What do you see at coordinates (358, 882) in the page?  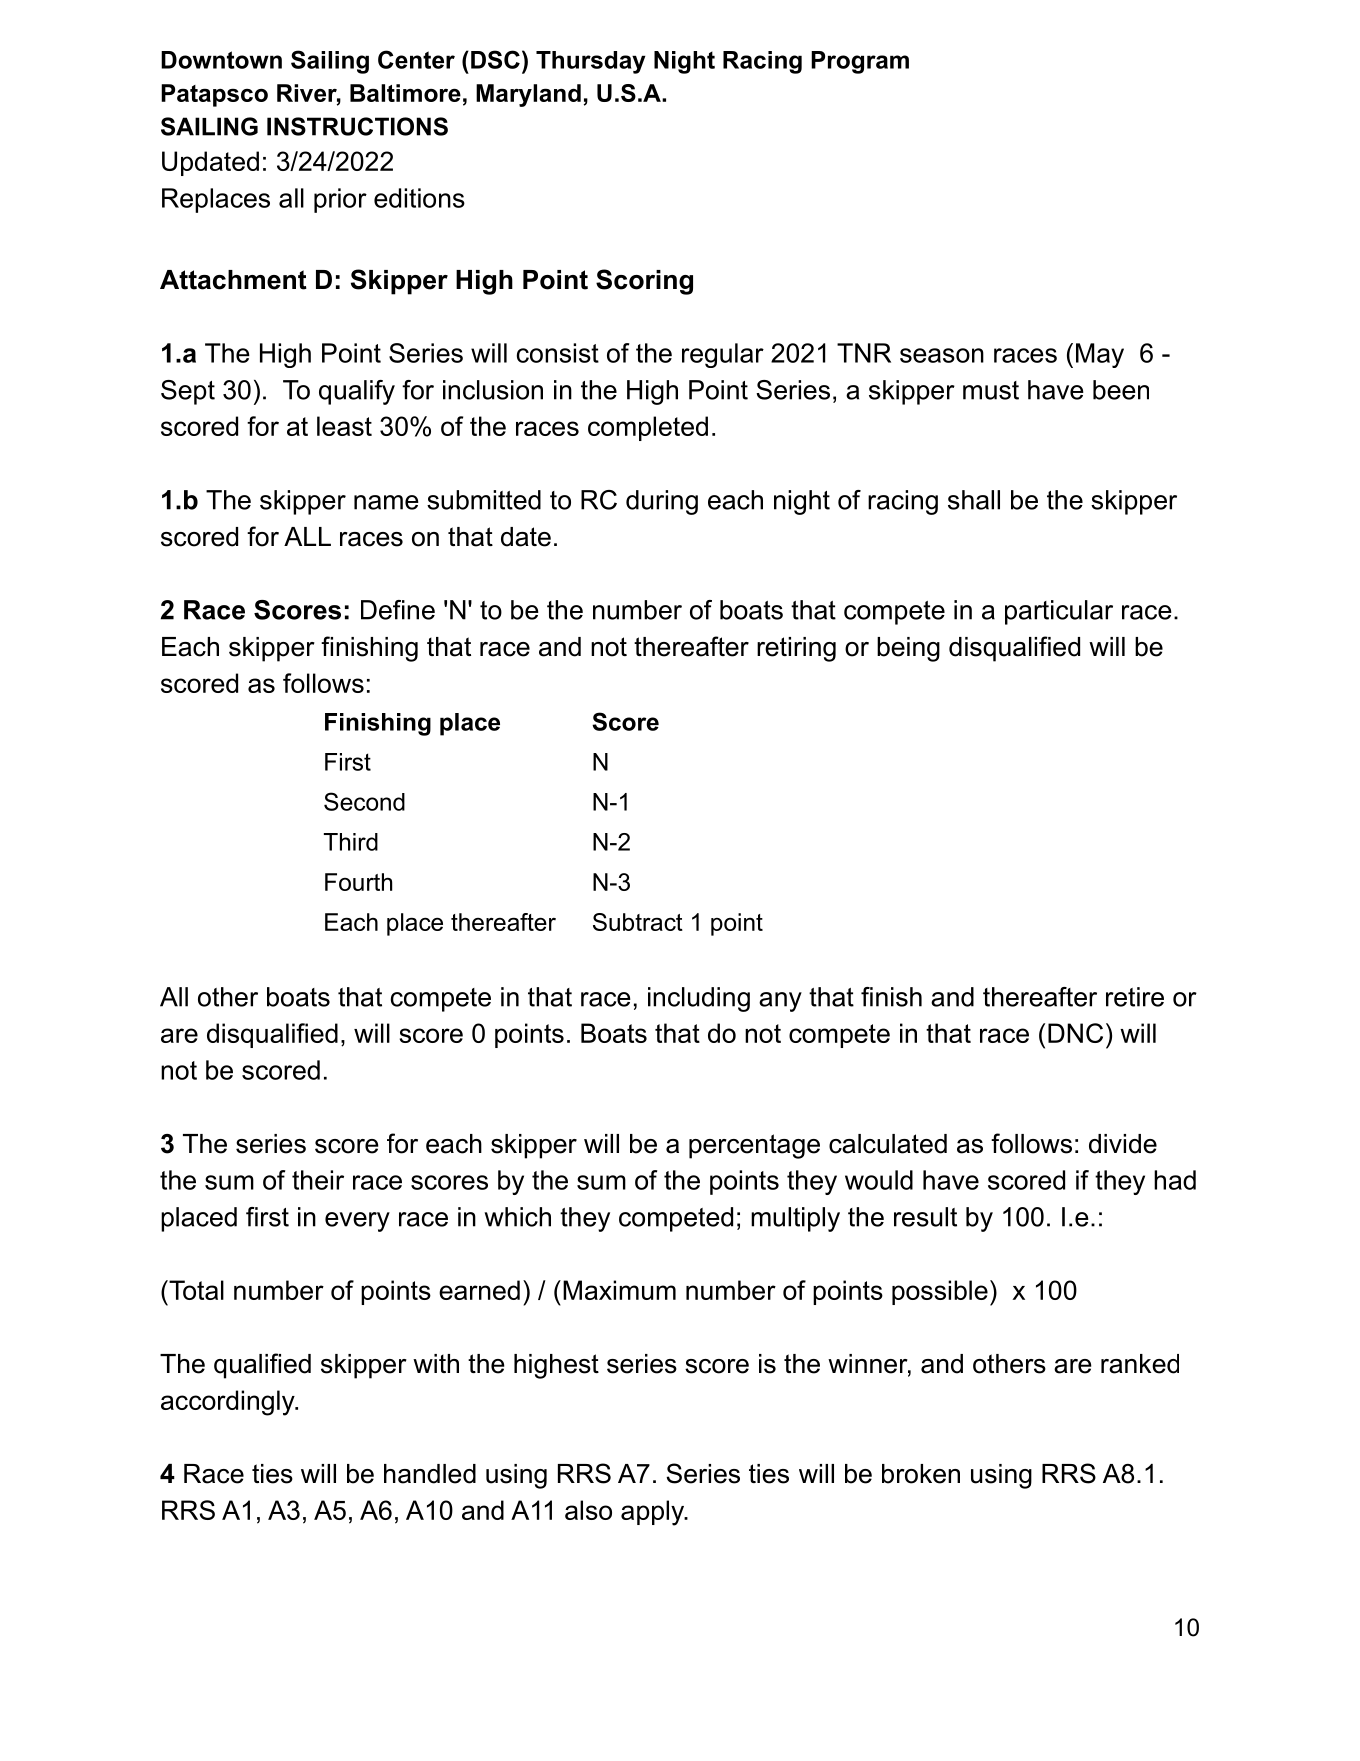 I see `Fourth` at bounding box center [358, 882].
